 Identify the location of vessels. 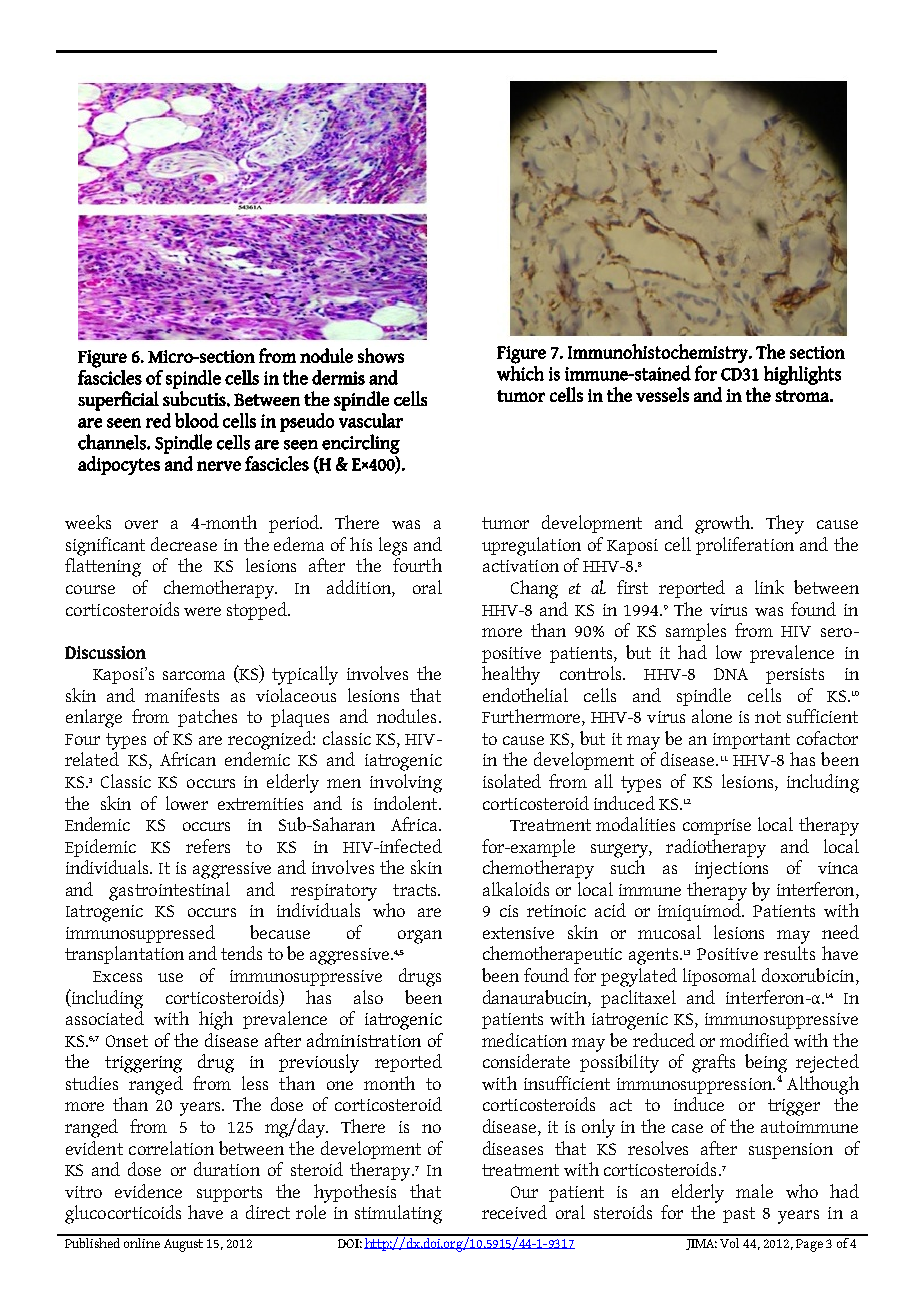
(662, 394).
